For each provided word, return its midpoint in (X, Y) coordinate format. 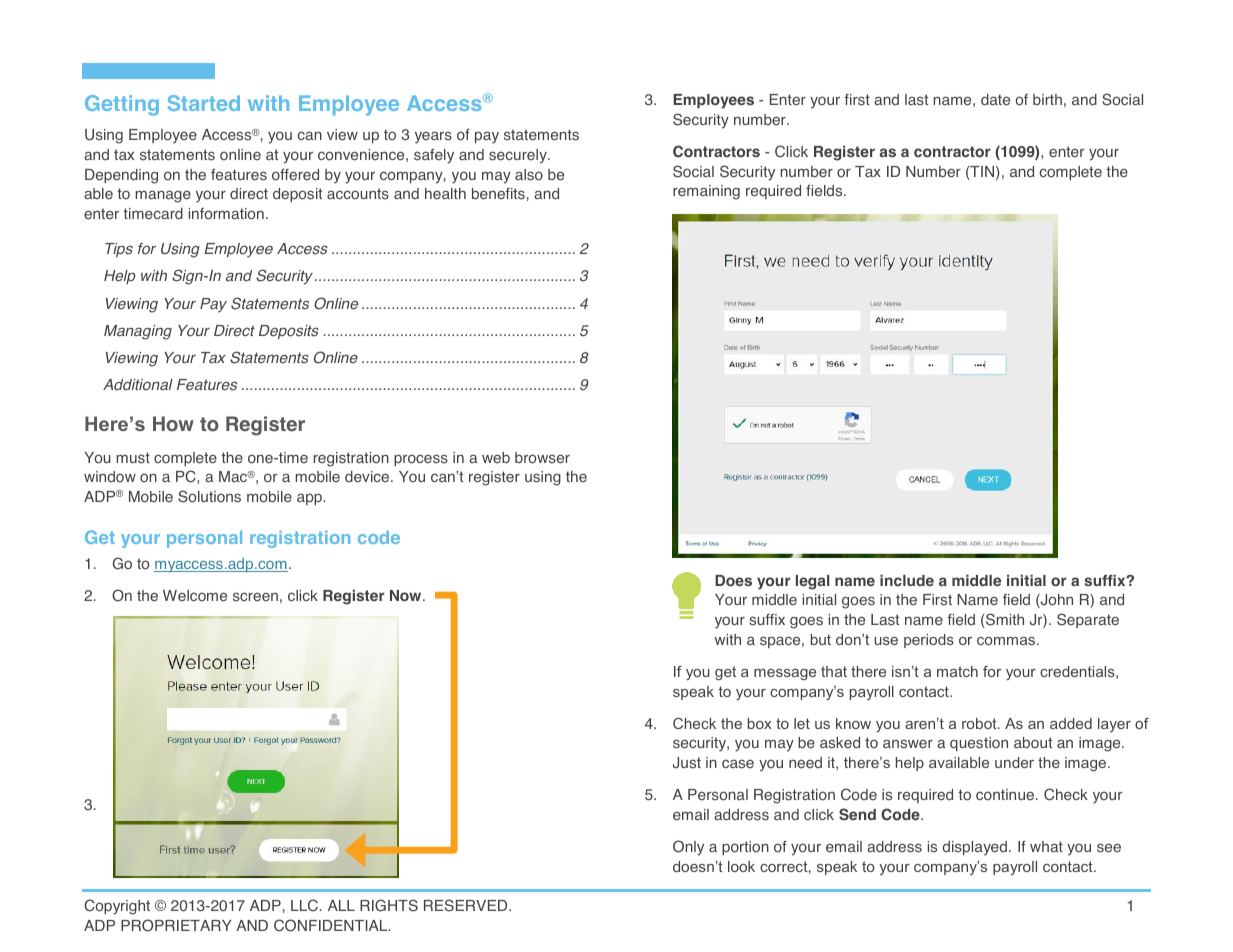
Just (687, 763)
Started (204, 103)
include (907, 581)
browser (542, 458)
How (173, 424)
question (979, 744)
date (995, 100)
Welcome (195, 596)
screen (255, 597)
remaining (706, 192)
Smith (1004, 620)
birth (1047, 99)
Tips (119, 250)
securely (519, 156)
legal (812, 582)
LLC (304, 905)
